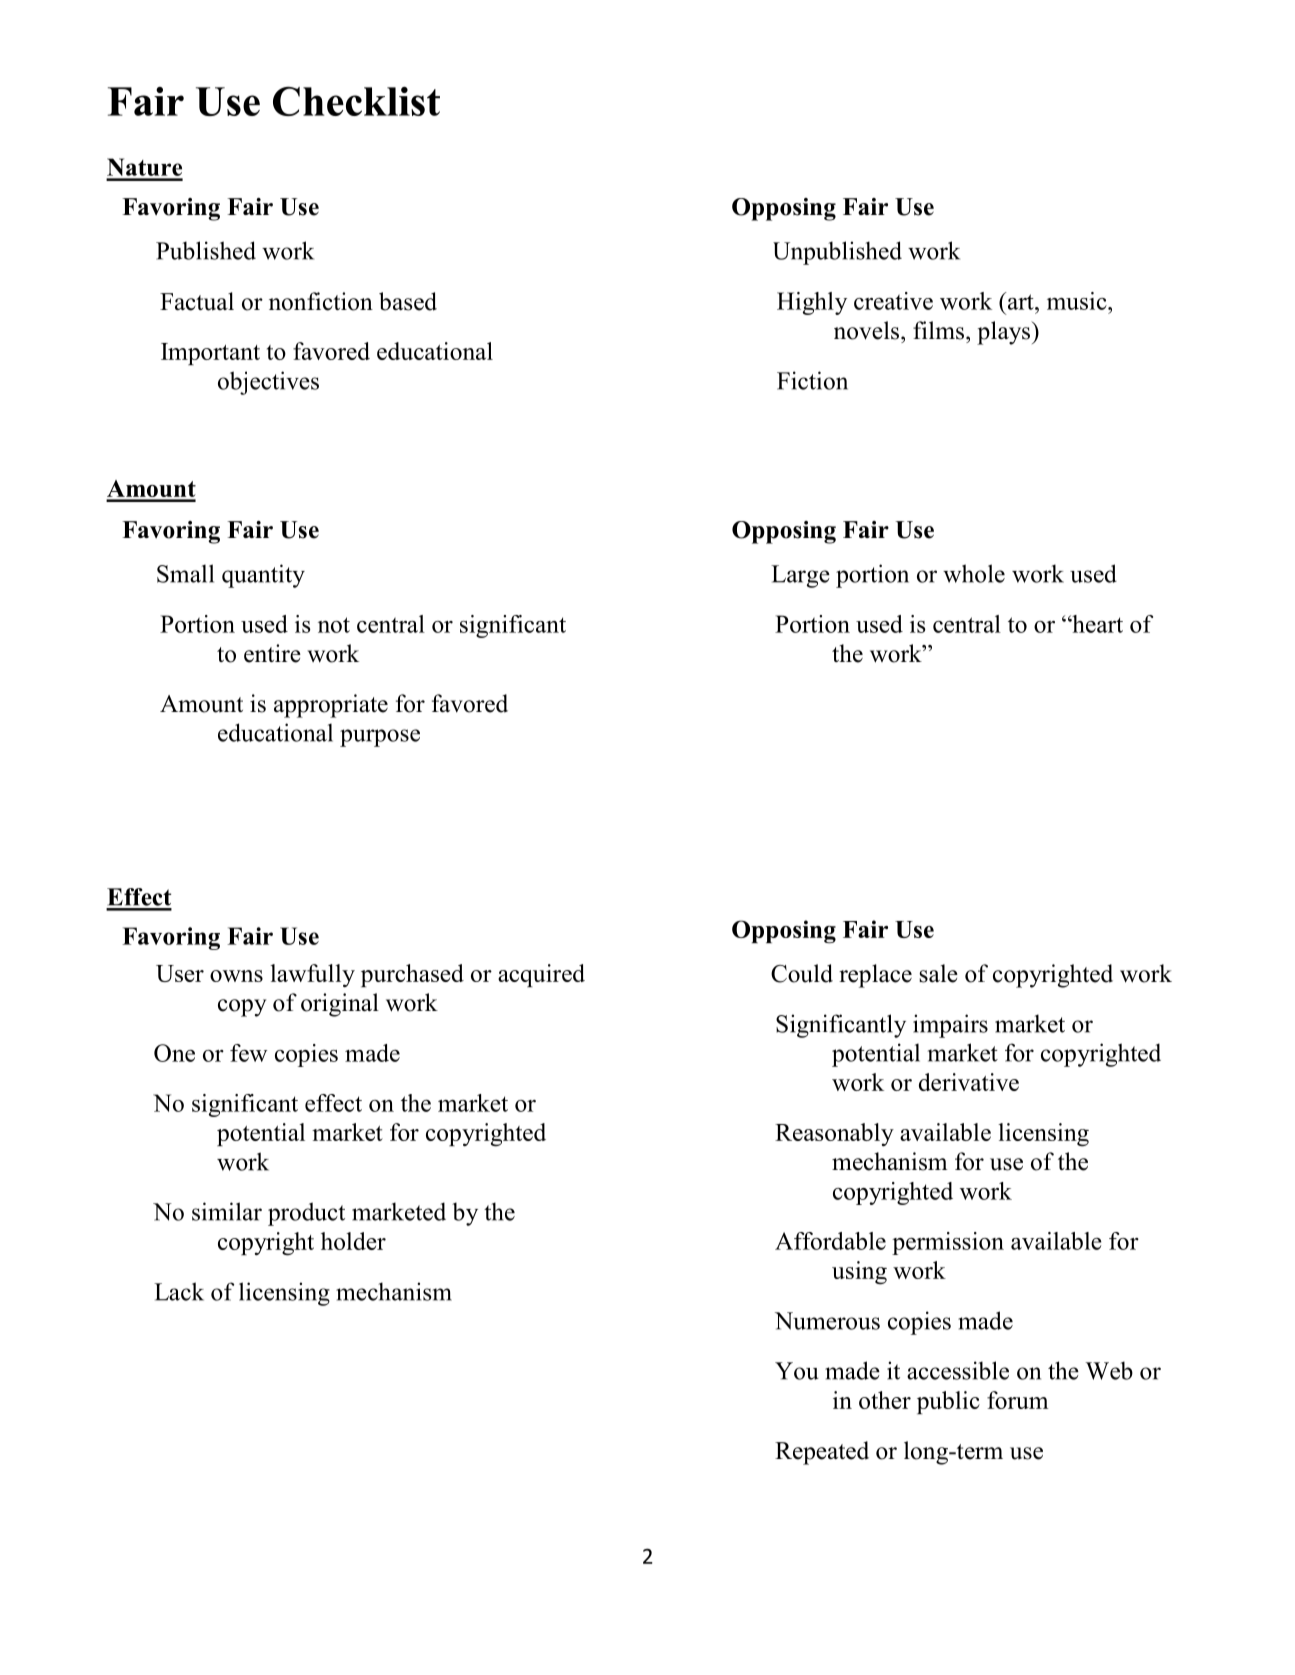 This screenshot has height=1675, width=1295. What do you see at coordinates (834, 1134) in the screenshot?
I see `Reasonably` at bounding box center [834, 1134].
